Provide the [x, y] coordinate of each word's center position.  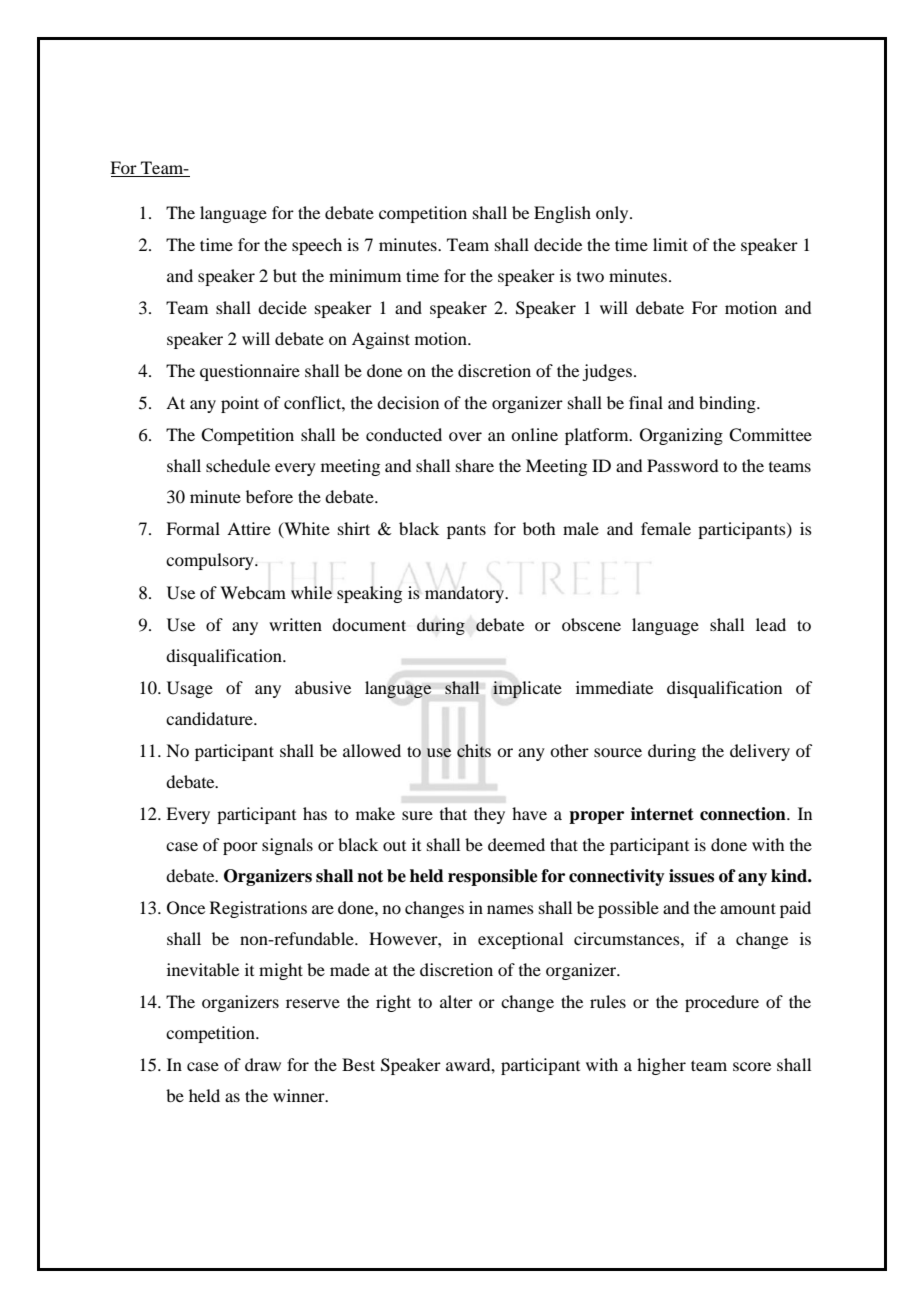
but [285, 275]
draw [263, 1064]
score [752, 1066]
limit [670, 244]
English [562, 214]
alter [456, 1001]
